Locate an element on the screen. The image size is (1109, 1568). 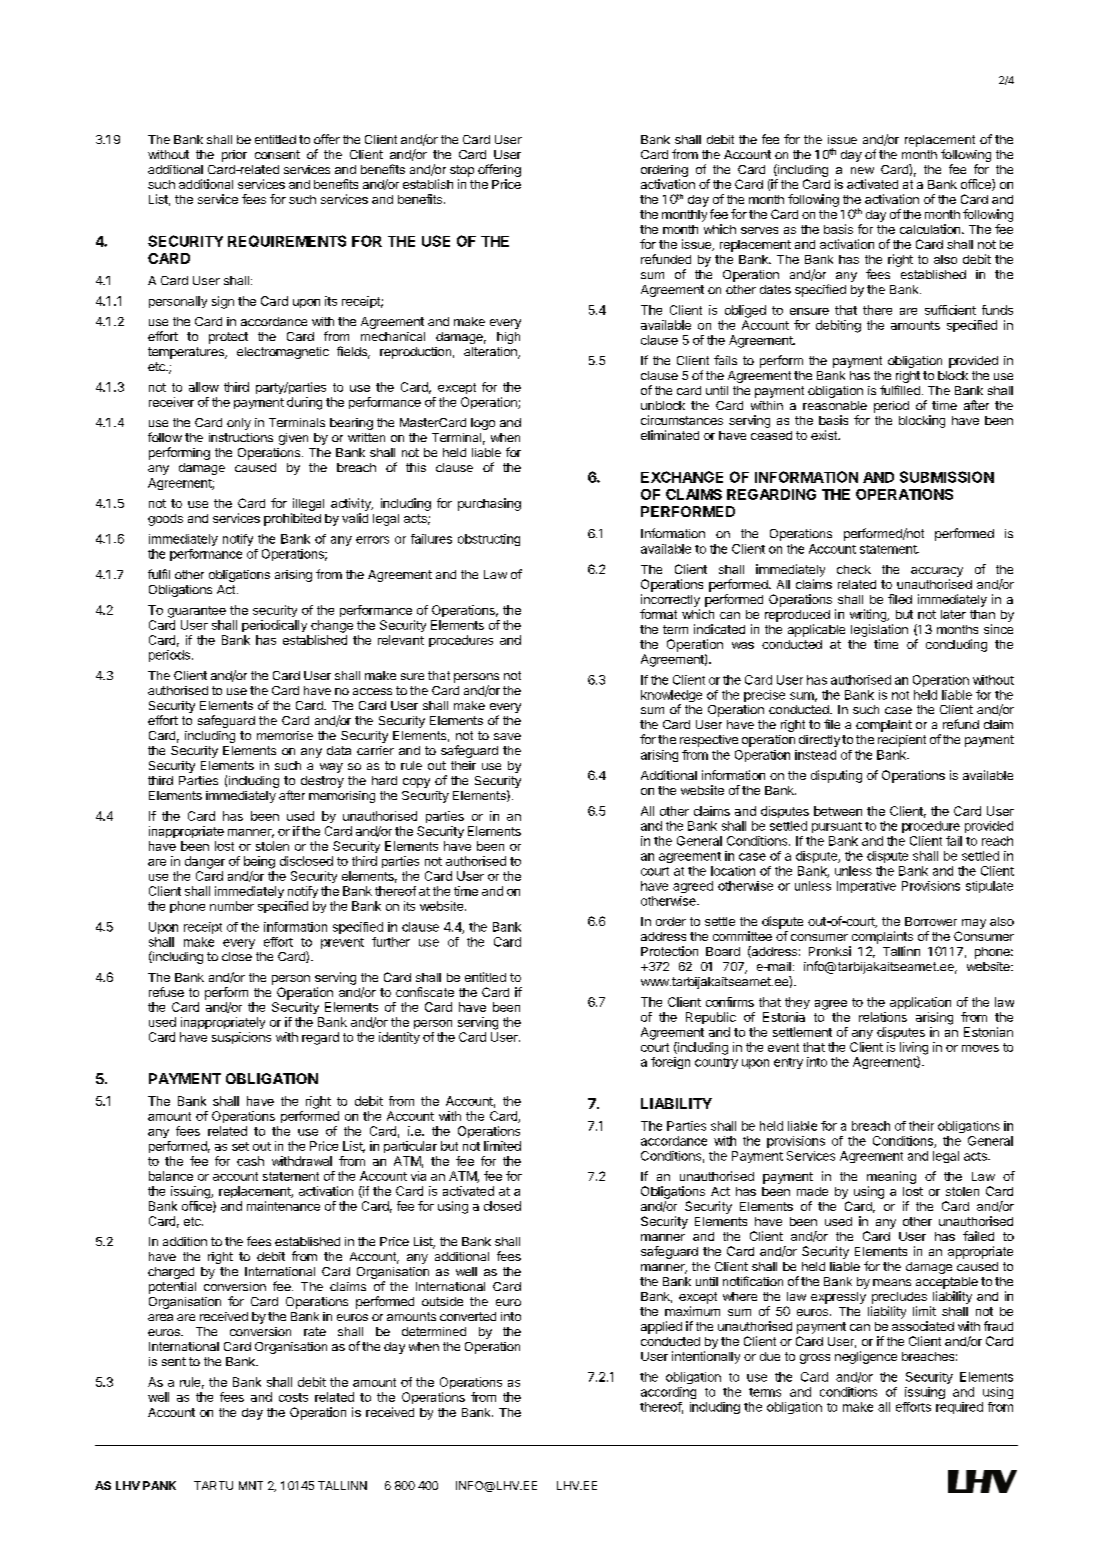
writing is located at coordinates (869, 615).
